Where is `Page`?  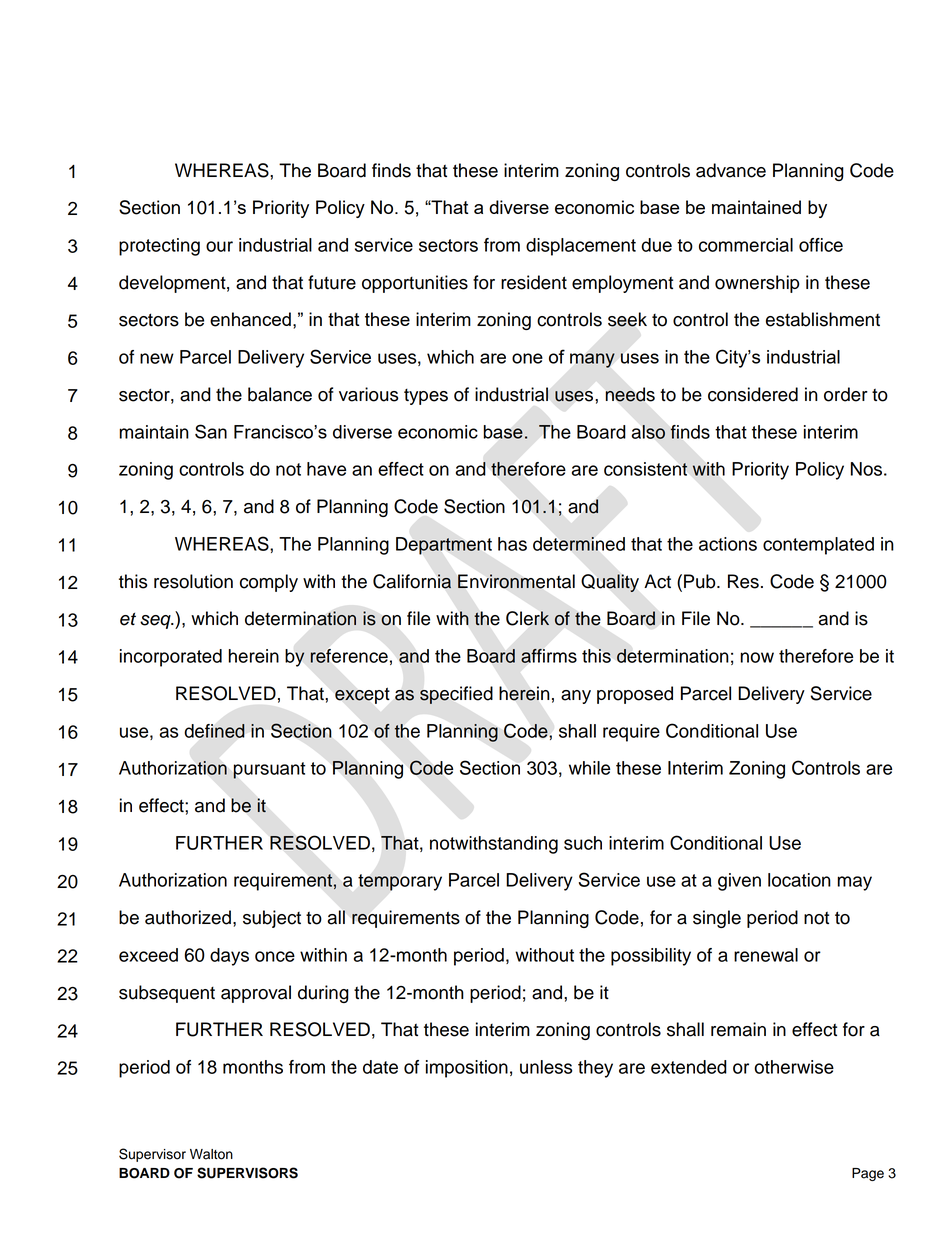 Page is located at coordinates (868, 1174).
